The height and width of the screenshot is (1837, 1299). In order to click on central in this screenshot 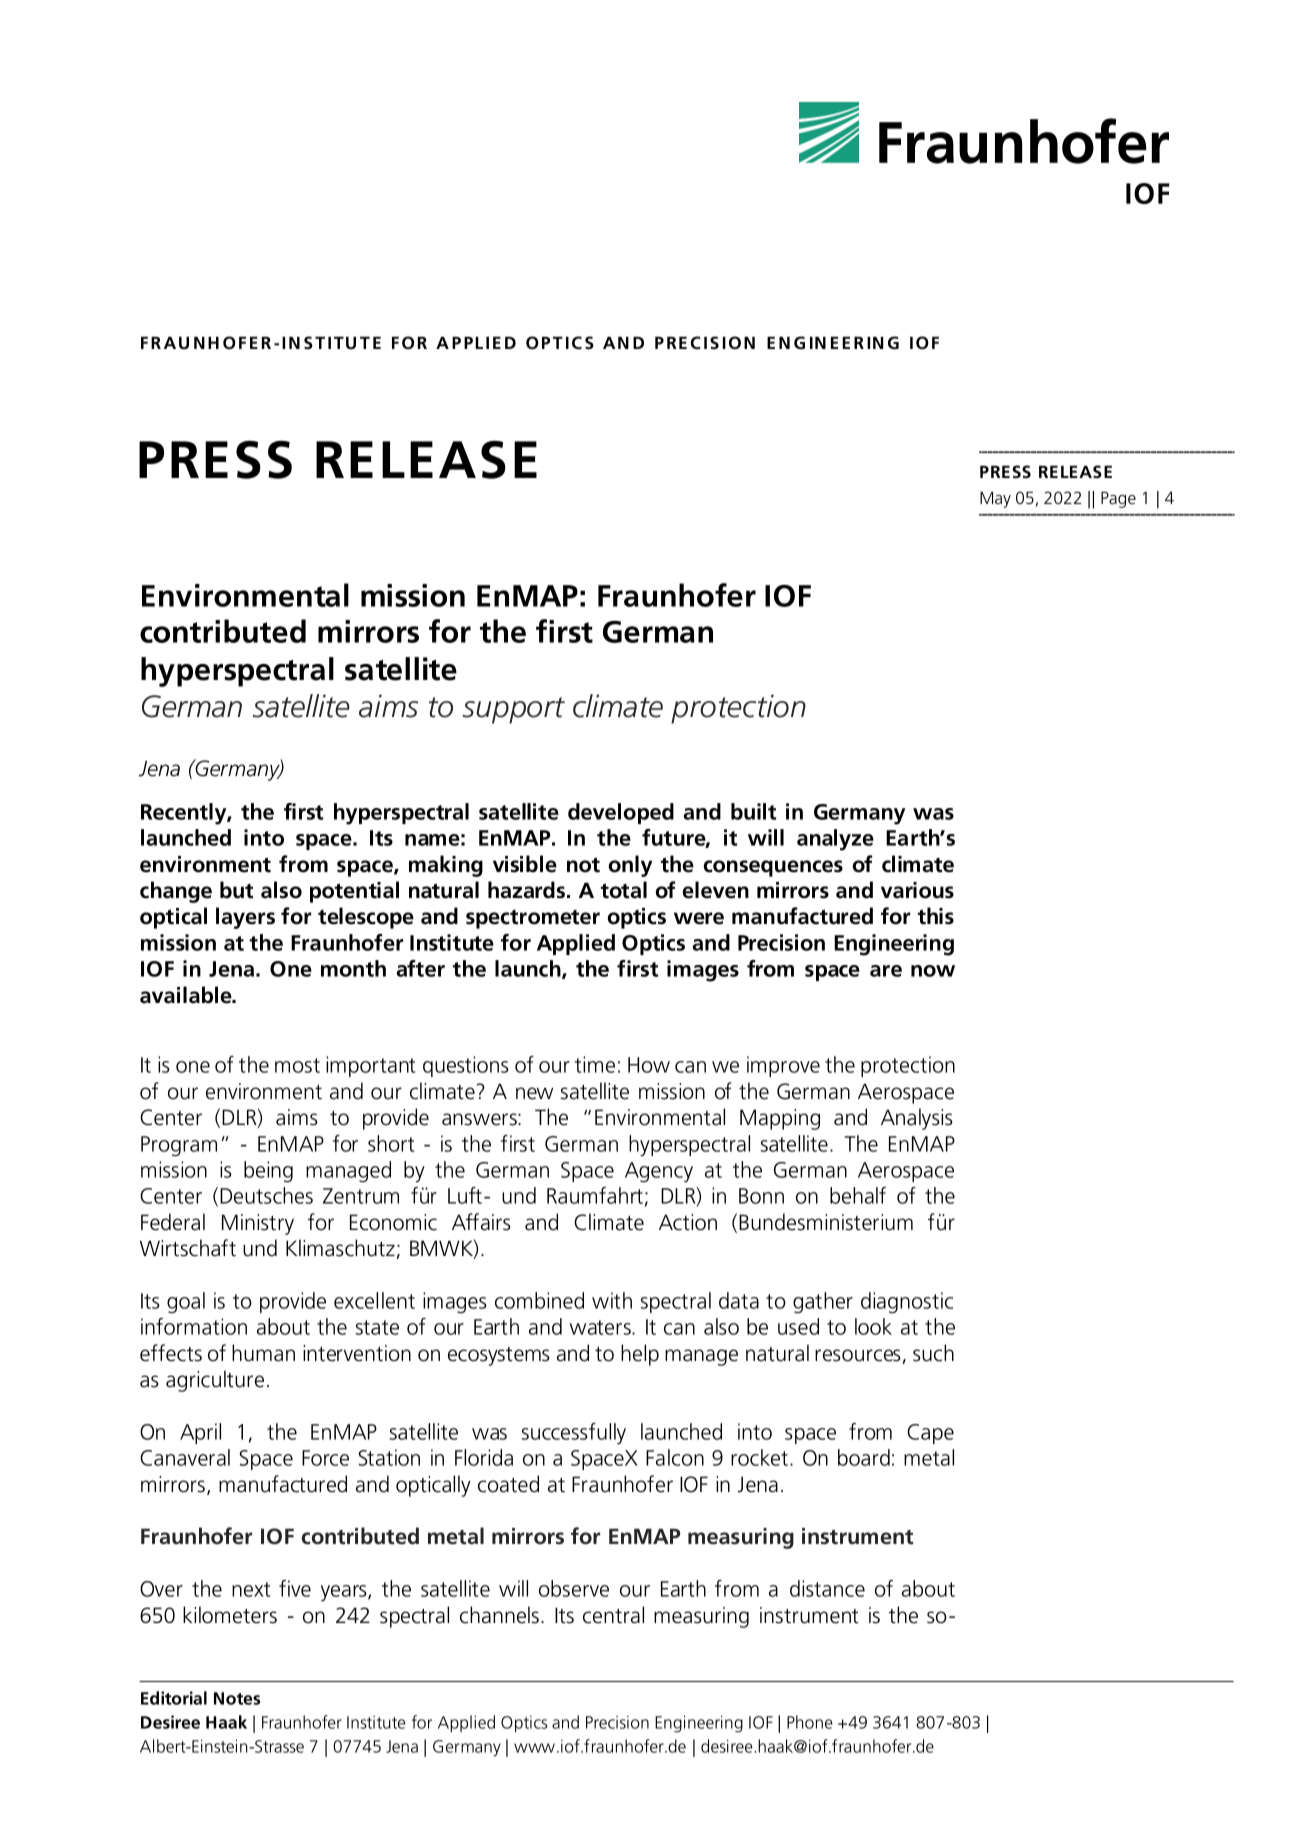, I will do `click(613, 1615)`.
